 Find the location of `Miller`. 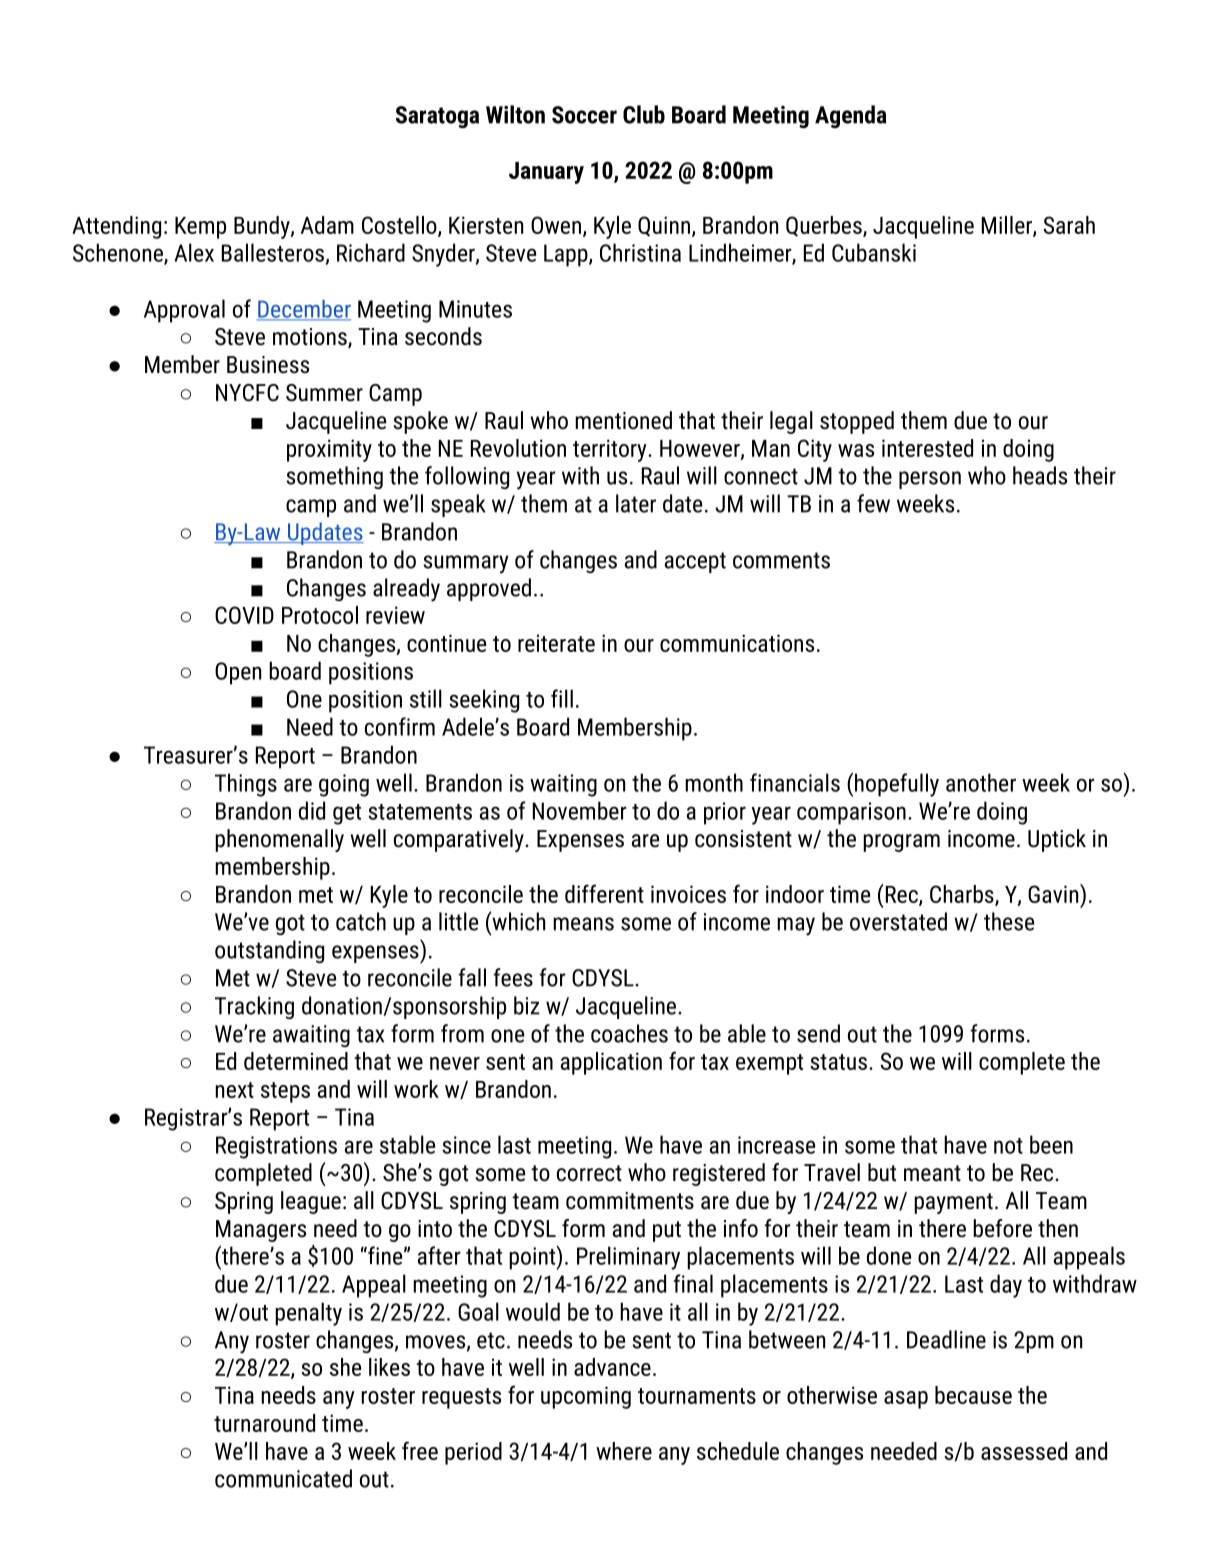

Miller is located at coordinates (1008, 226).
